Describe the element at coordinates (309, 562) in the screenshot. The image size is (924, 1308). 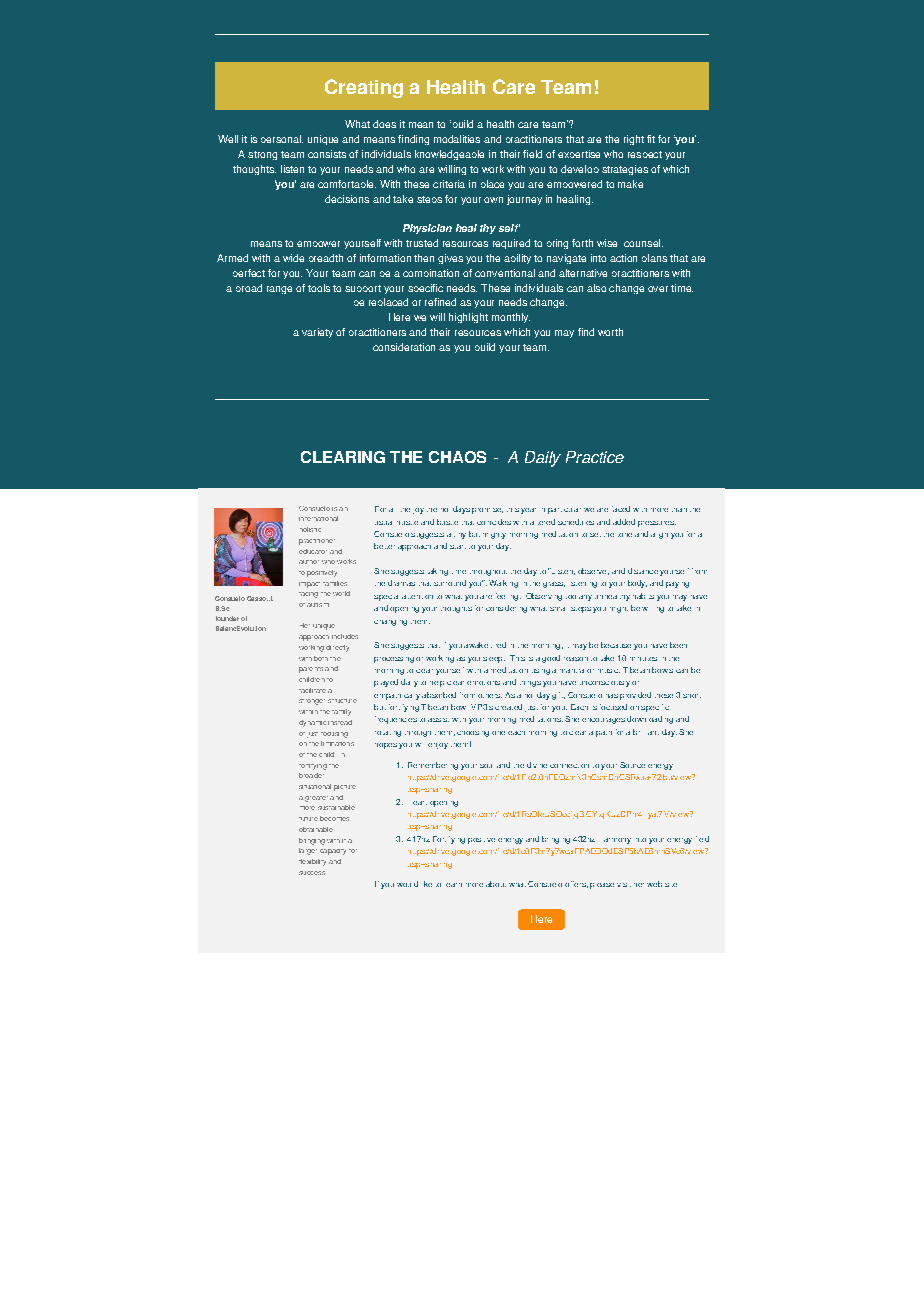
I see `author` at that location.
